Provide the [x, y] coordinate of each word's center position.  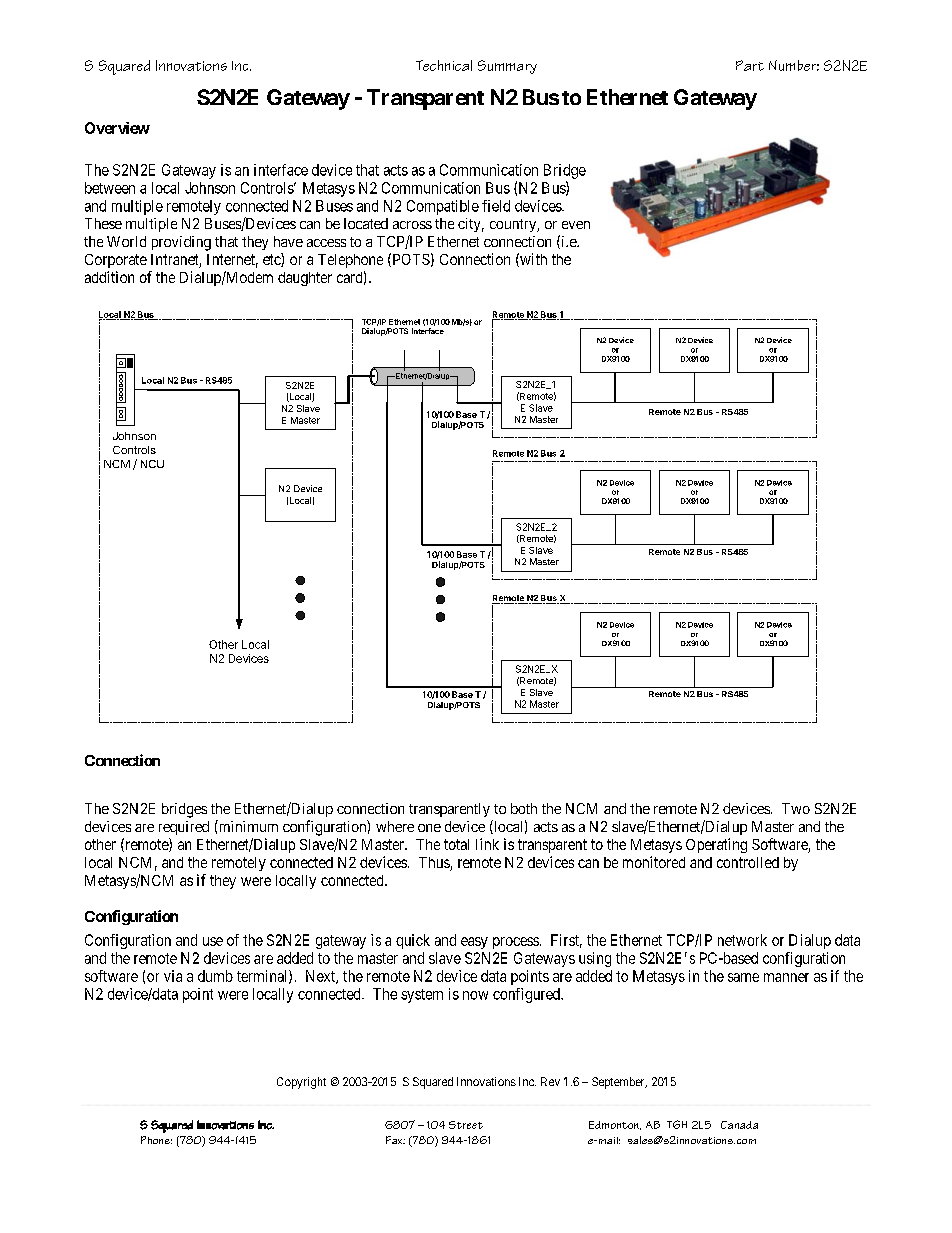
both [524, 808]
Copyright [301, 1083]
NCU [152, 464]
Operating [716, 845]
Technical [444, 65]
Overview [117, 128]
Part [750, 65]
